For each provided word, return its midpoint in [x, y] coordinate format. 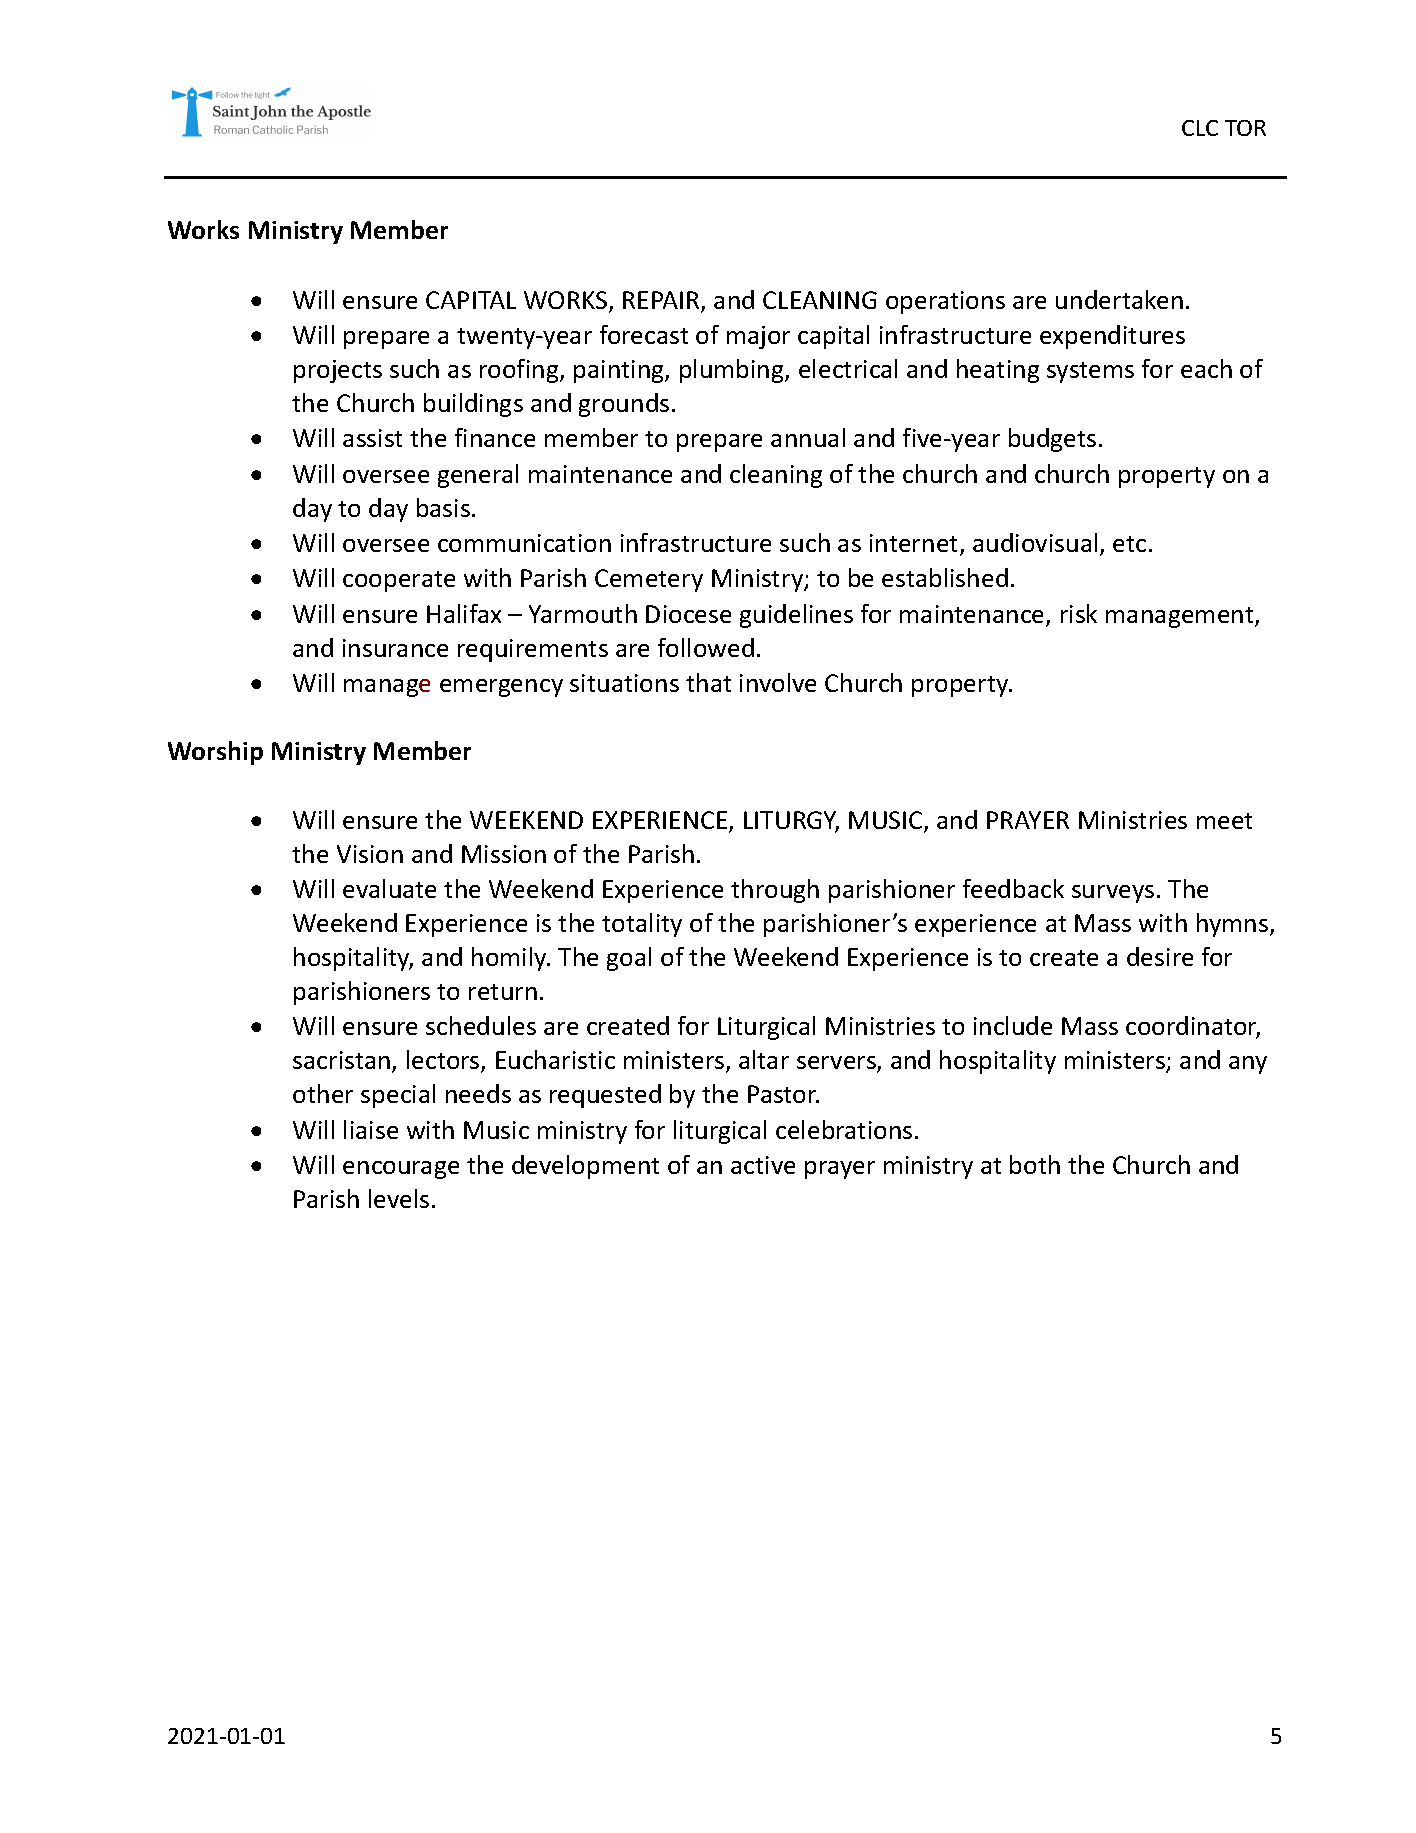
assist [372, 438]
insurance [395, 648]
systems [1090, 372]
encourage [401, 1170]
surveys [1113, 894]
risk [1079, 613]
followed [706, 647]
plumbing [733, 371]
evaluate [389, 888]
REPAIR [662, 301]
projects [338, 371]
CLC [1200, 128]
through [775, 891]
